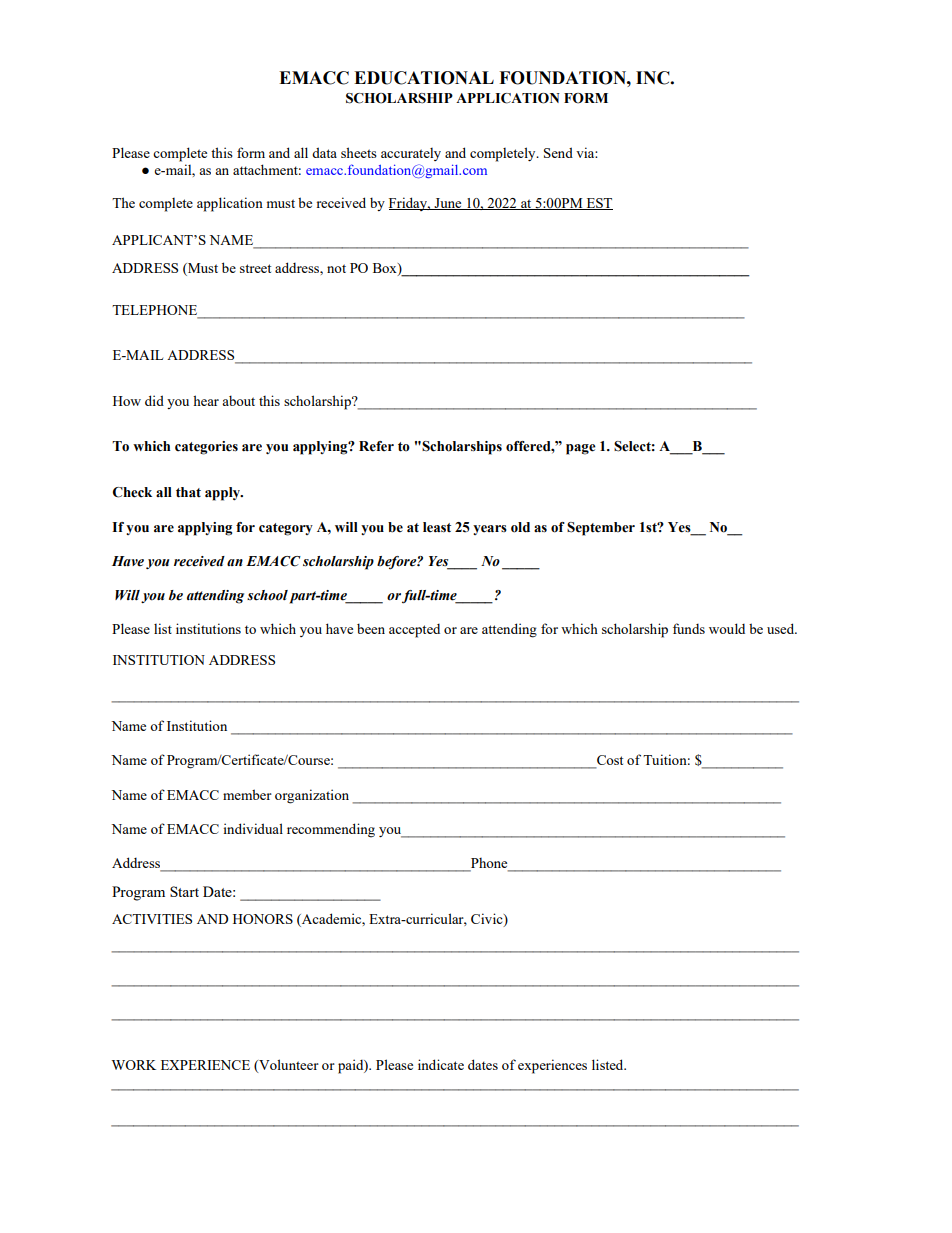 The image size is (952, 1233). Describe the element at coordinates (324, 152) in the screenshot. I see `data` at that location.
